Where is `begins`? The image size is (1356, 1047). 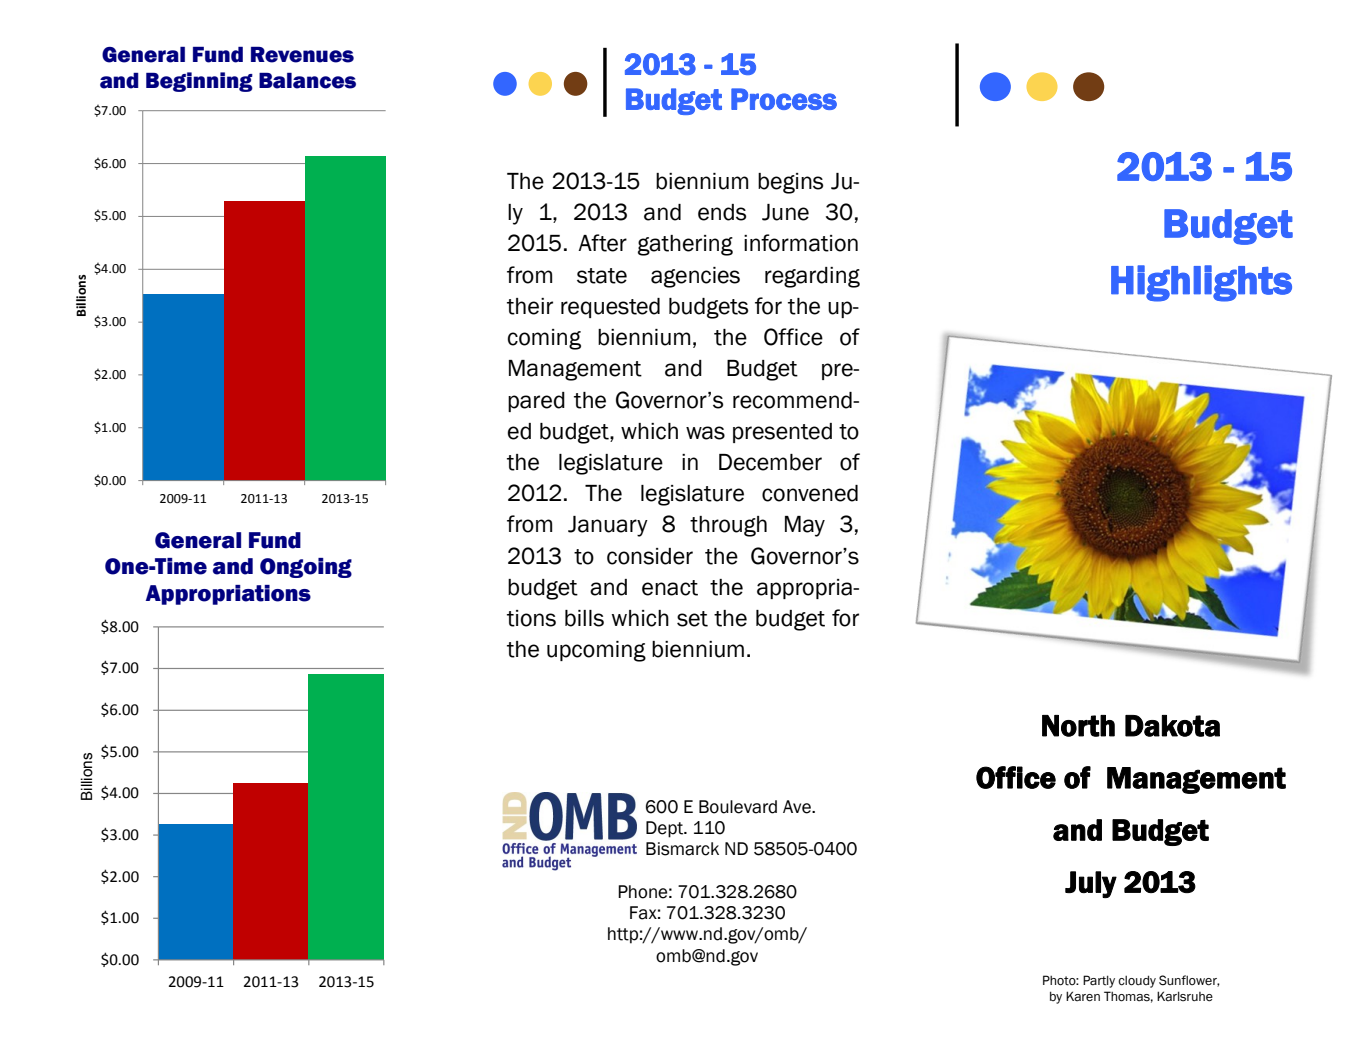
begins is located at coordinates (790, 183).
